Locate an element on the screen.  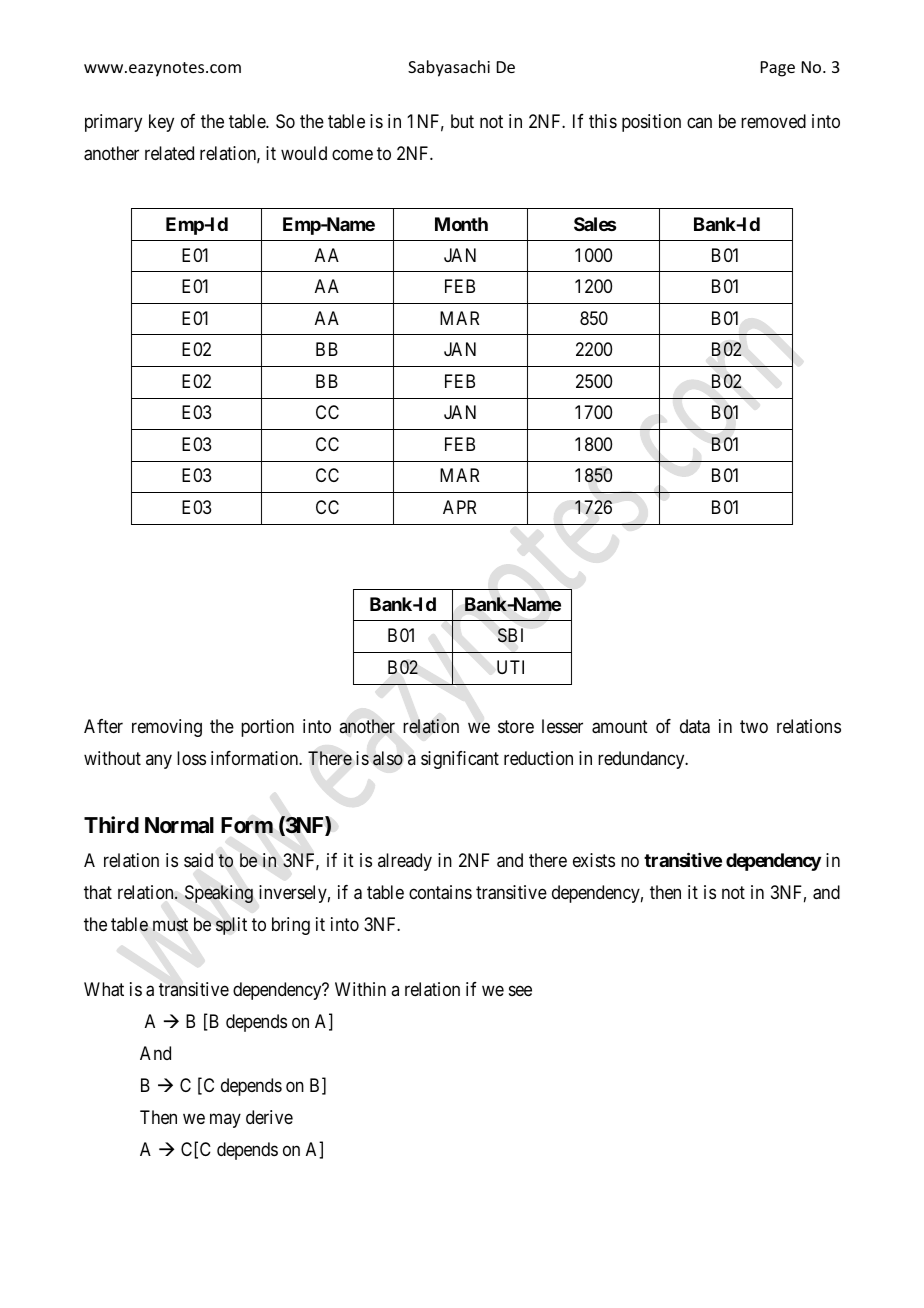
loss is located at coordinates (191, 758).
